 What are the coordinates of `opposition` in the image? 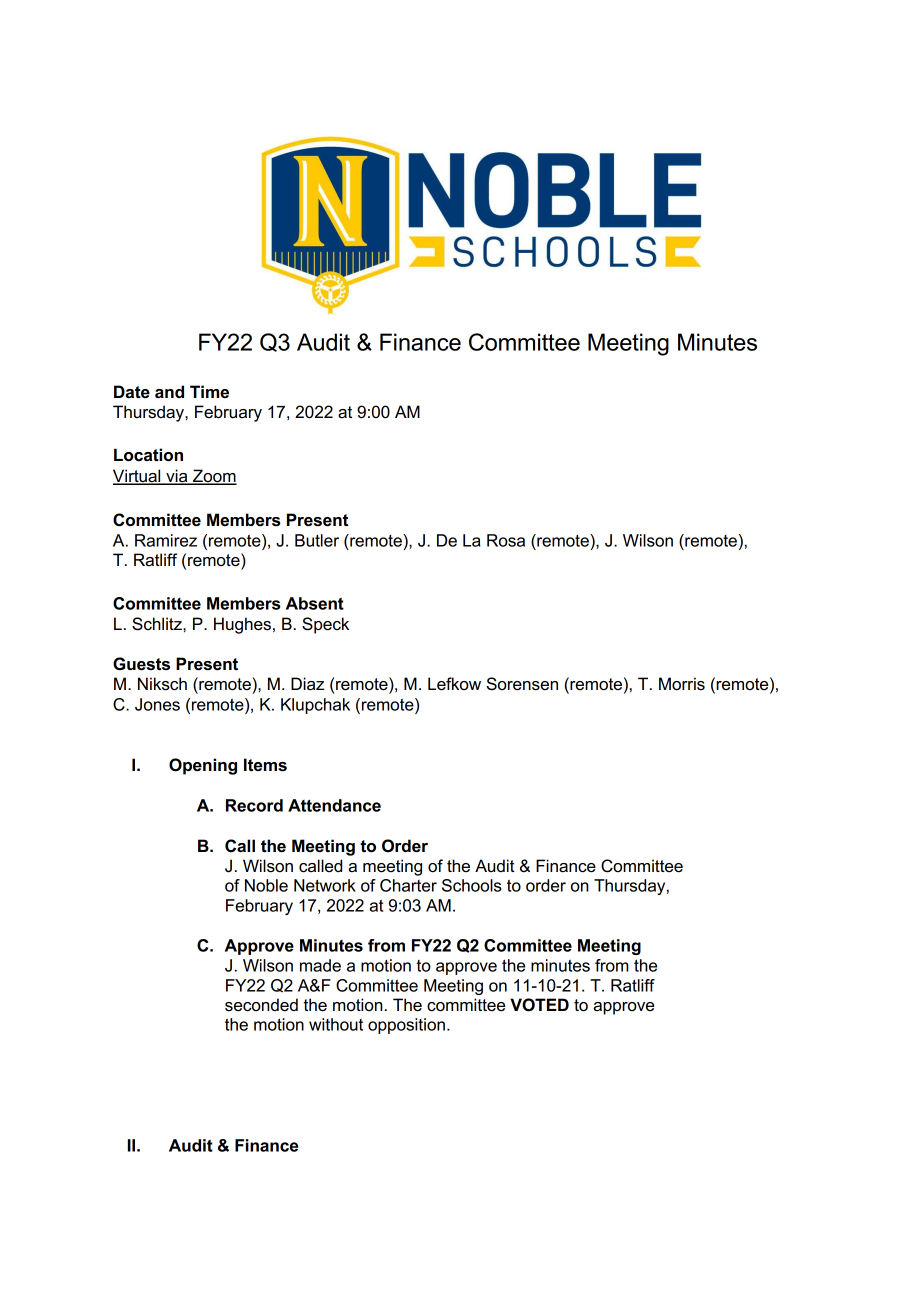 It's located at (406, 1026).
